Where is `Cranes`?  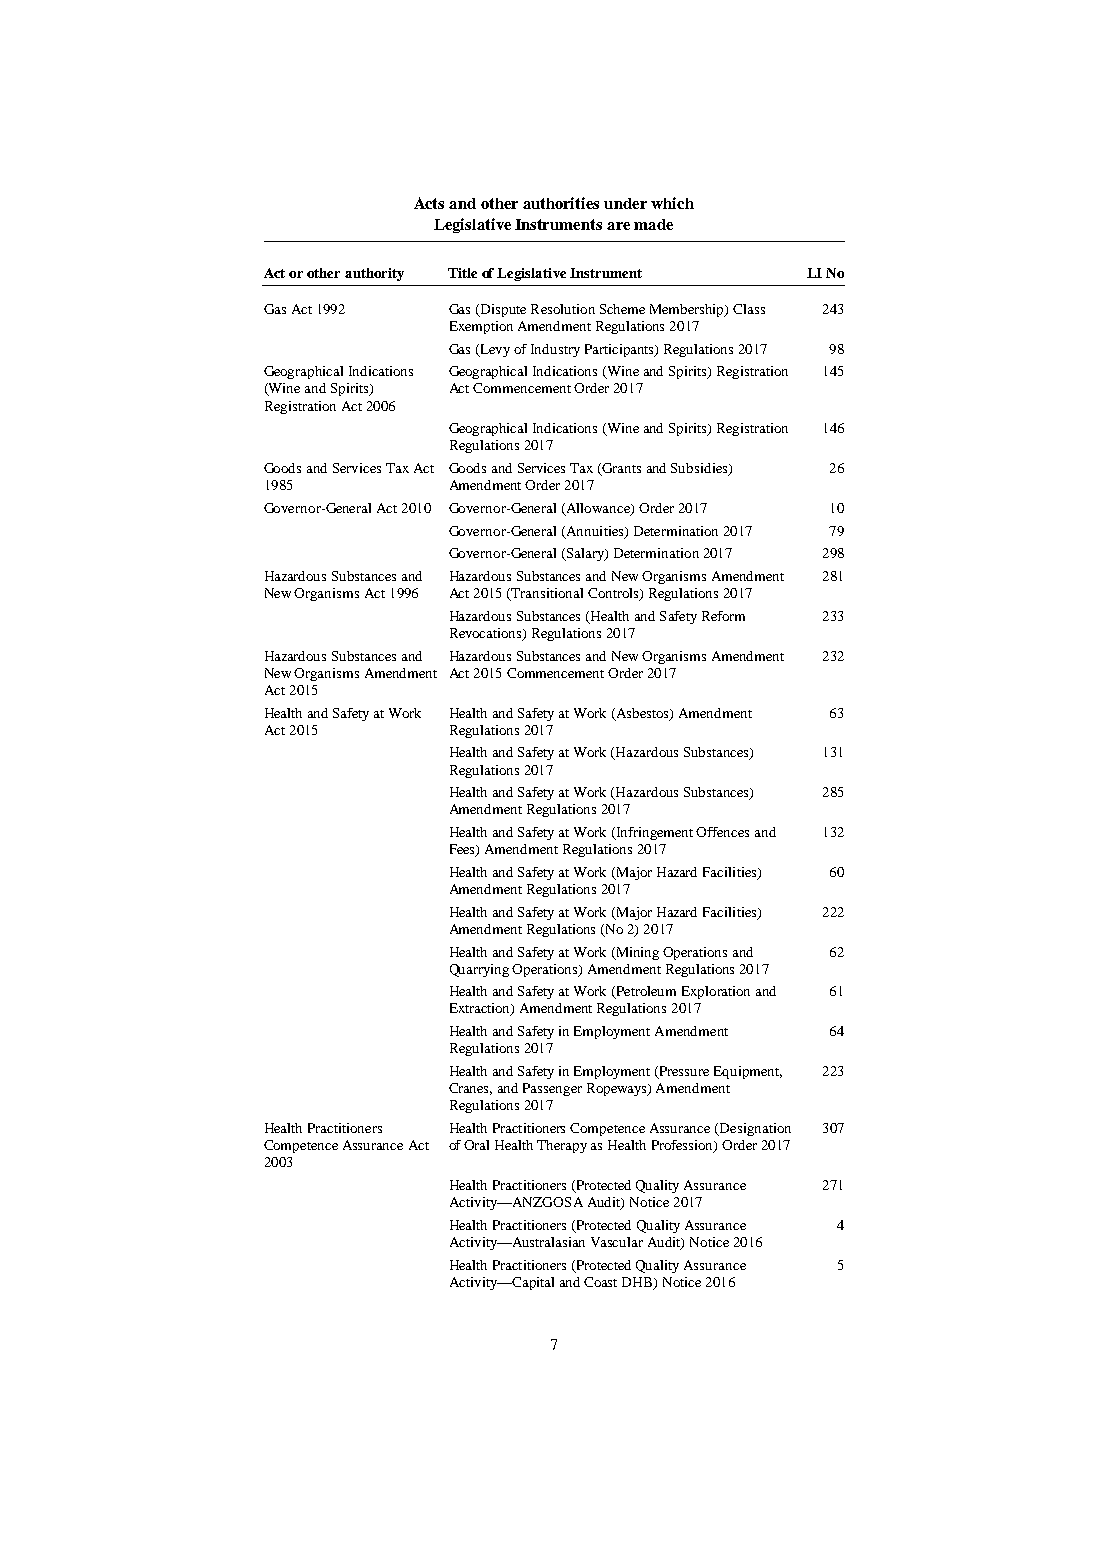 Cranes is located at coordinates (470, 1089).
